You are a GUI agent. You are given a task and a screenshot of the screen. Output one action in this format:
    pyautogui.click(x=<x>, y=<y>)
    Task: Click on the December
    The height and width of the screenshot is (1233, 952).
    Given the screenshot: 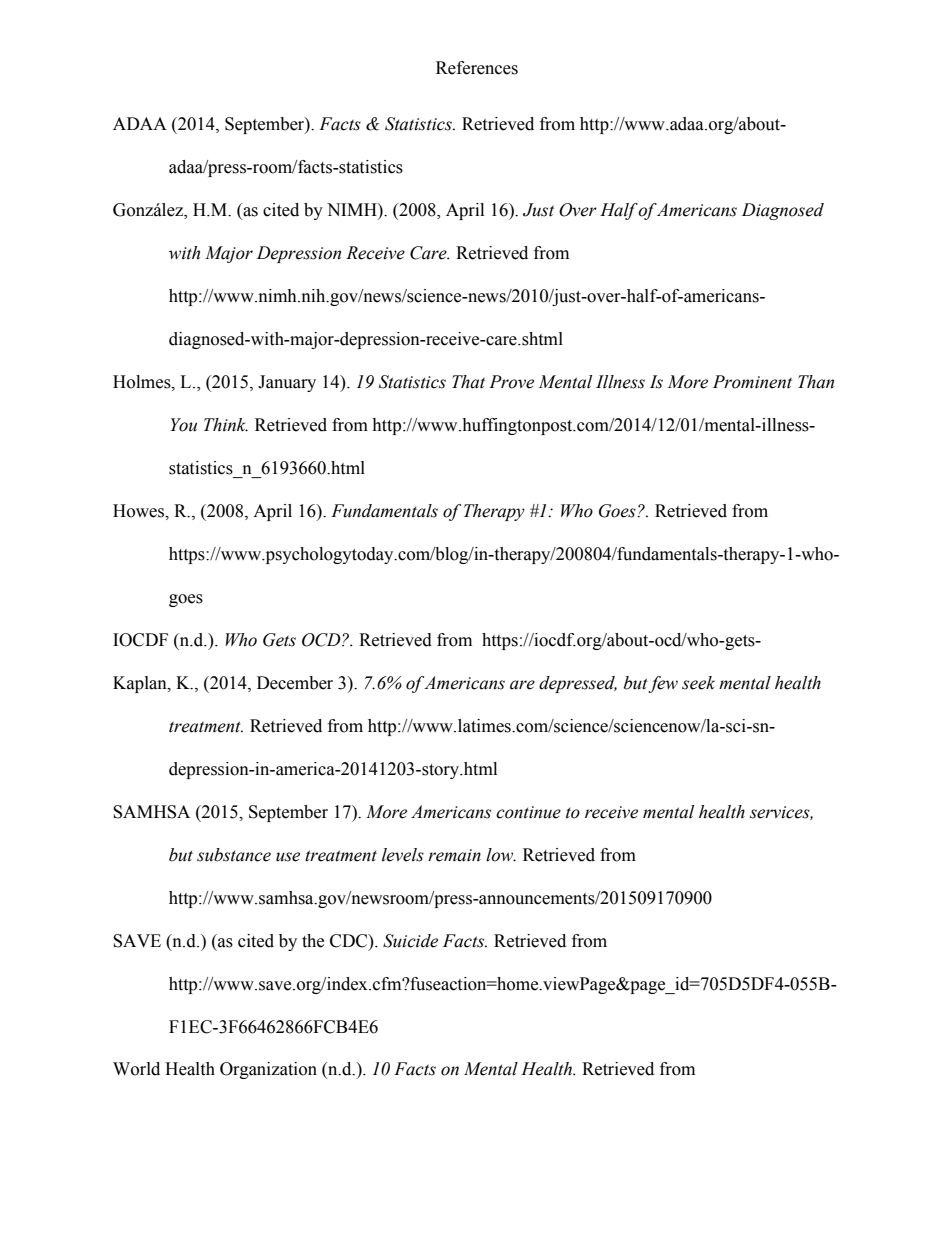 What is the action you would take?
    pyautogui.click(x=295, y=683)
